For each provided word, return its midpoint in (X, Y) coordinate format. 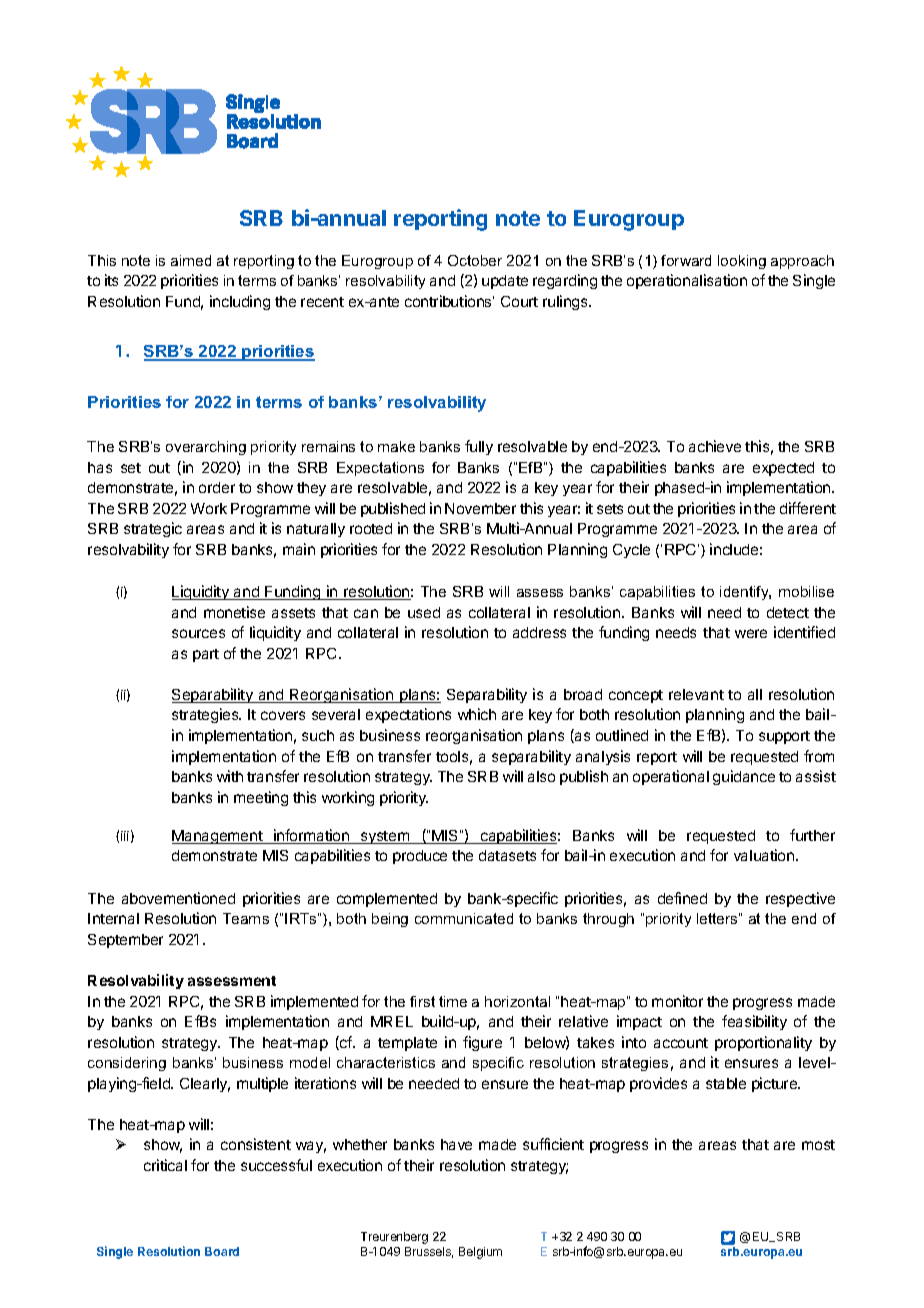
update (505, 282)
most (818, 1145)
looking (742, 262)
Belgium (480, 1253)
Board (222, 1251)
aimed (191, 260)
